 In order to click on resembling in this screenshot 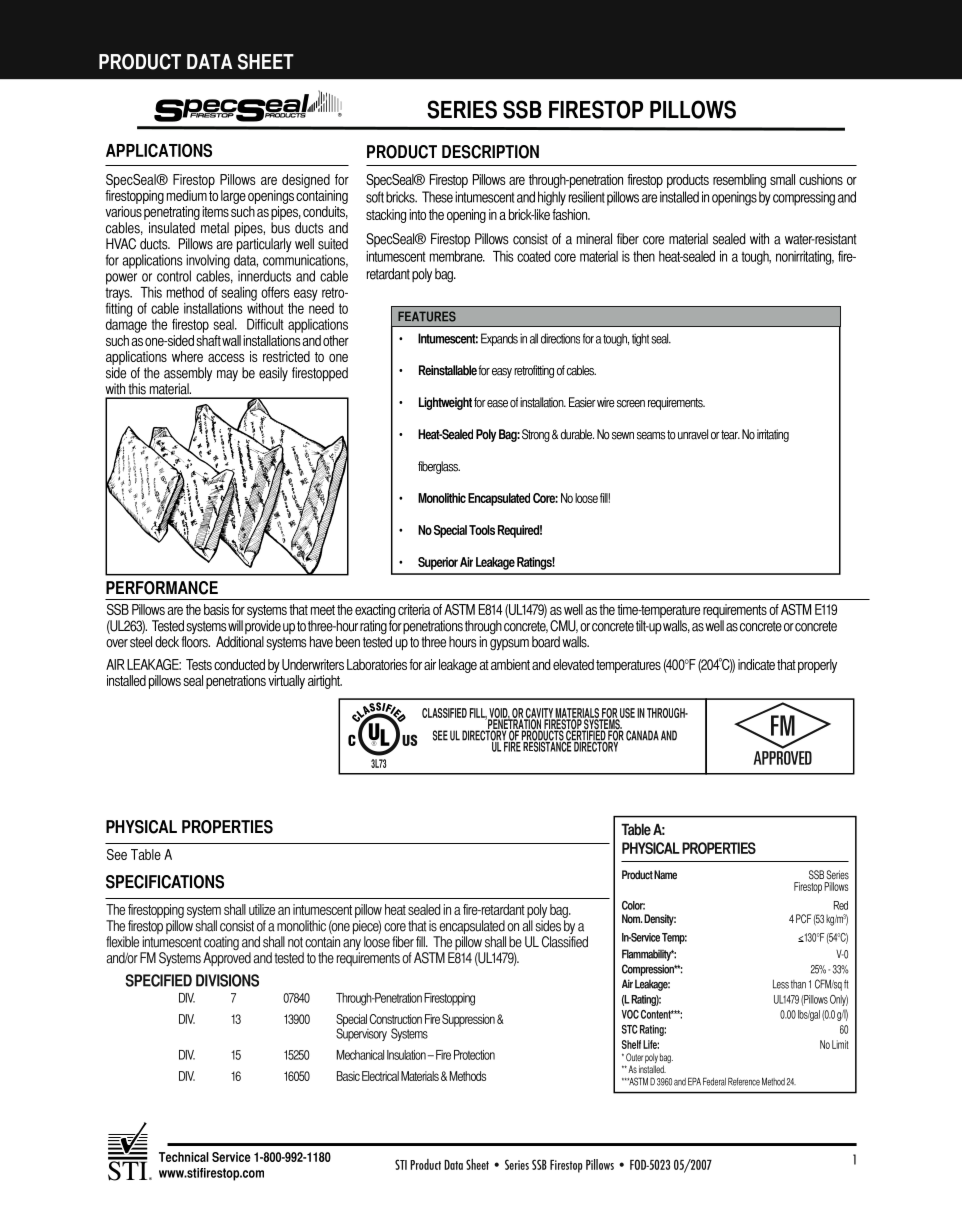, I will do `click(739, 181)`.
